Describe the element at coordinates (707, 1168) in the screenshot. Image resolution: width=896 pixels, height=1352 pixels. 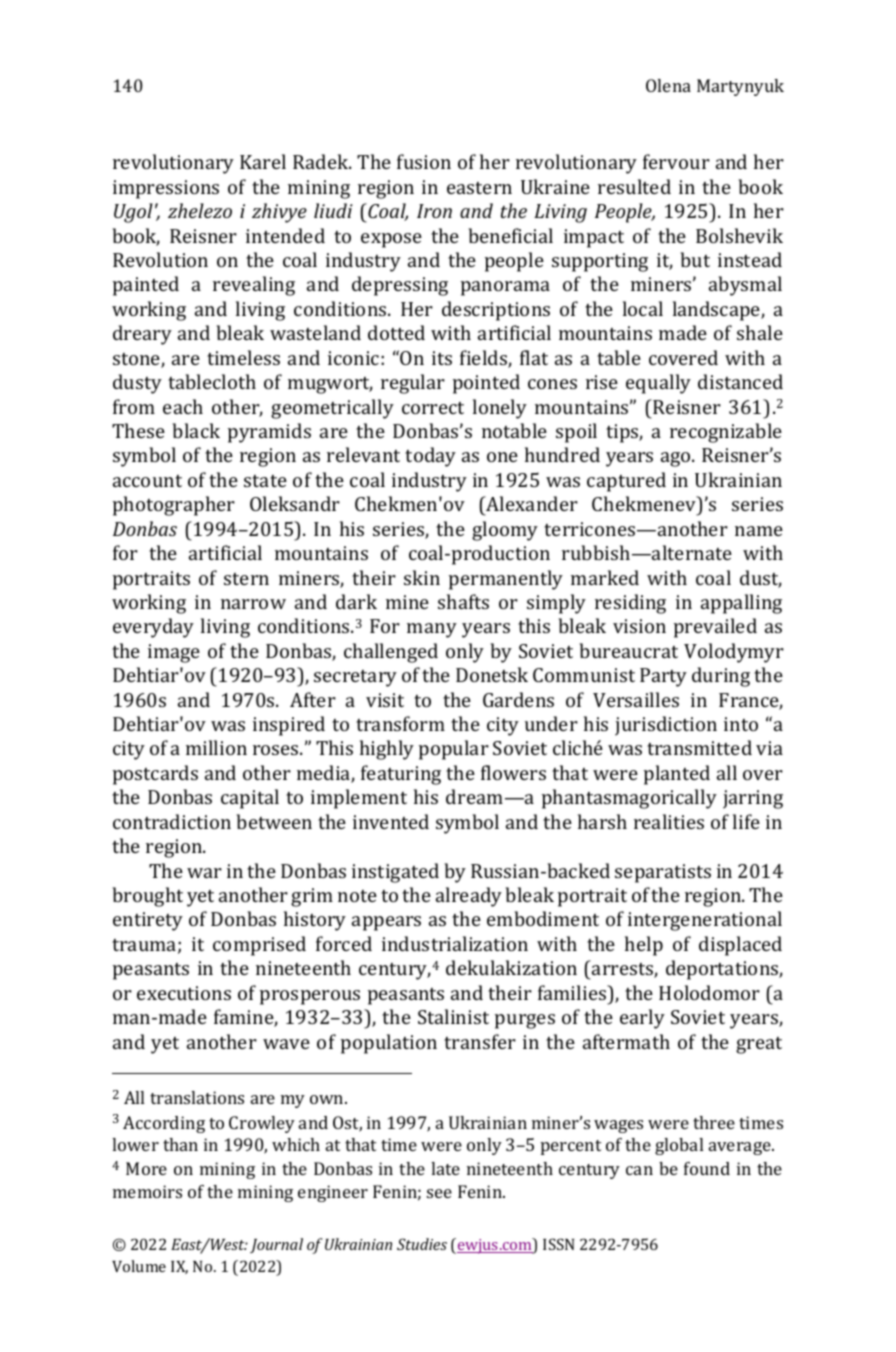
I see `found` at that location.
